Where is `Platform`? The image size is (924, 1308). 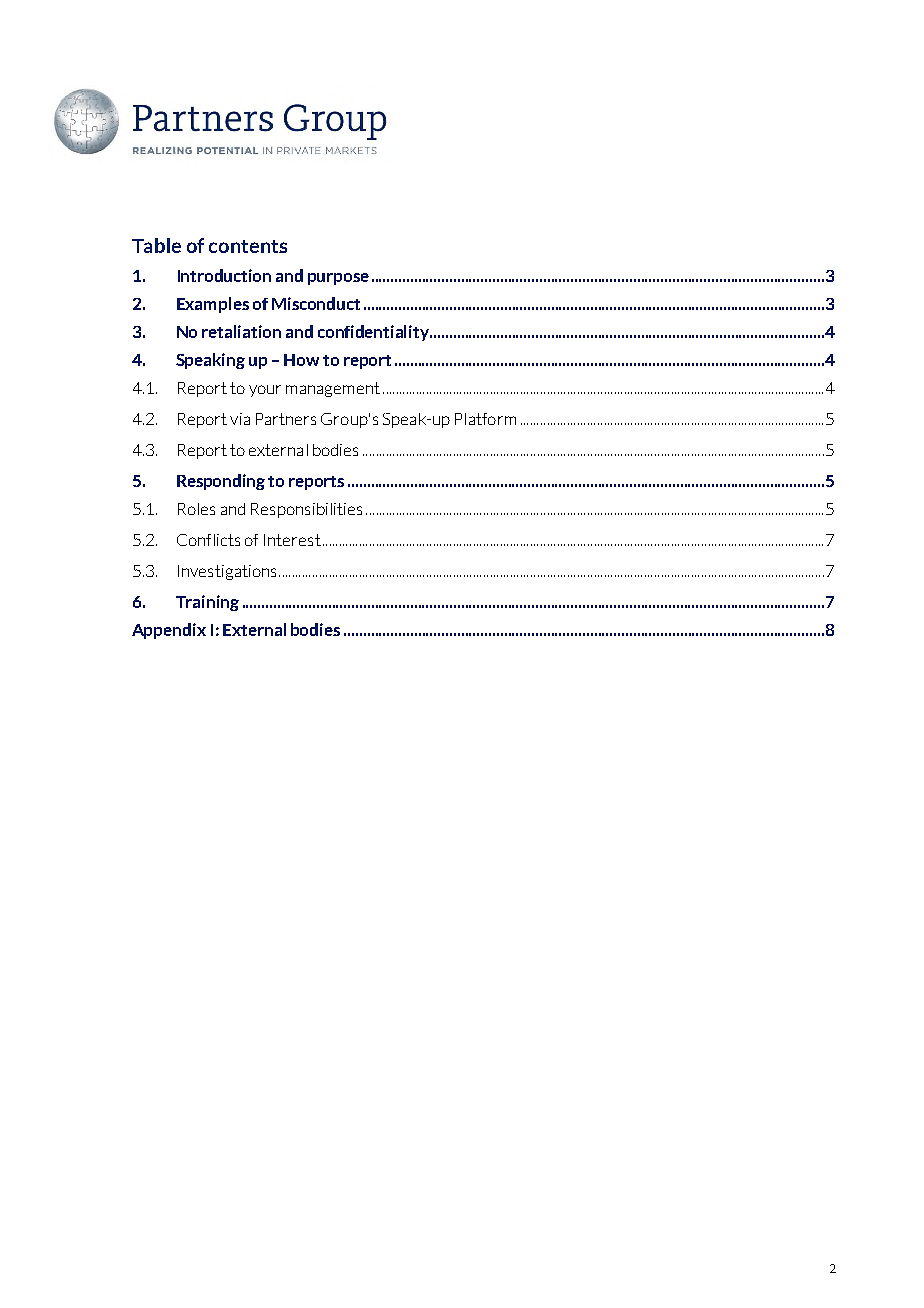
Platform is located at coordinates (485, 419).
